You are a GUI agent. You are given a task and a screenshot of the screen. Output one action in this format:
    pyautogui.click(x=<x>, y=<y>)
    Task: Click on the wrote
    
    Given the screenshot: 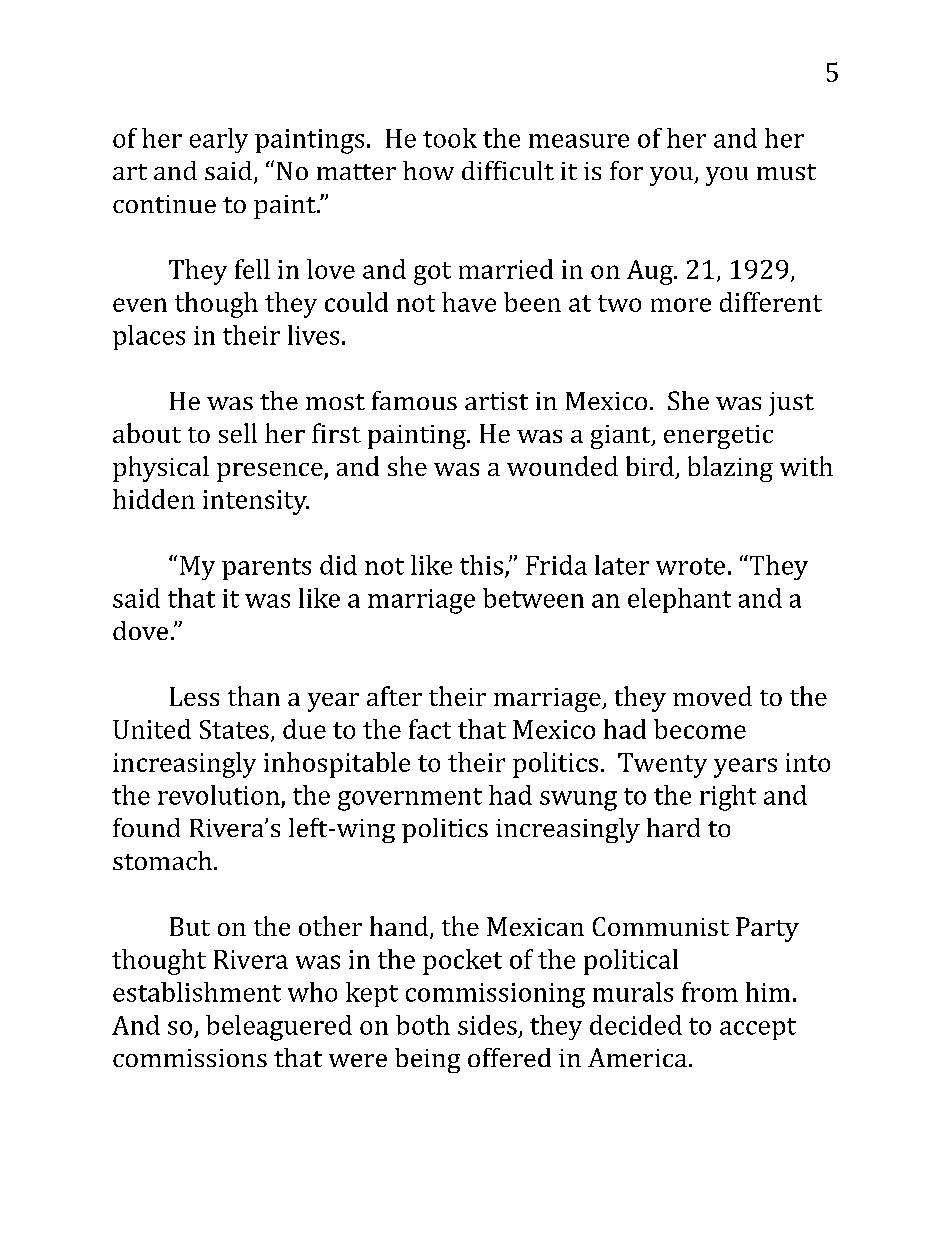 What is the action you would take?
    pyautogui.click(x=690, y=566)
